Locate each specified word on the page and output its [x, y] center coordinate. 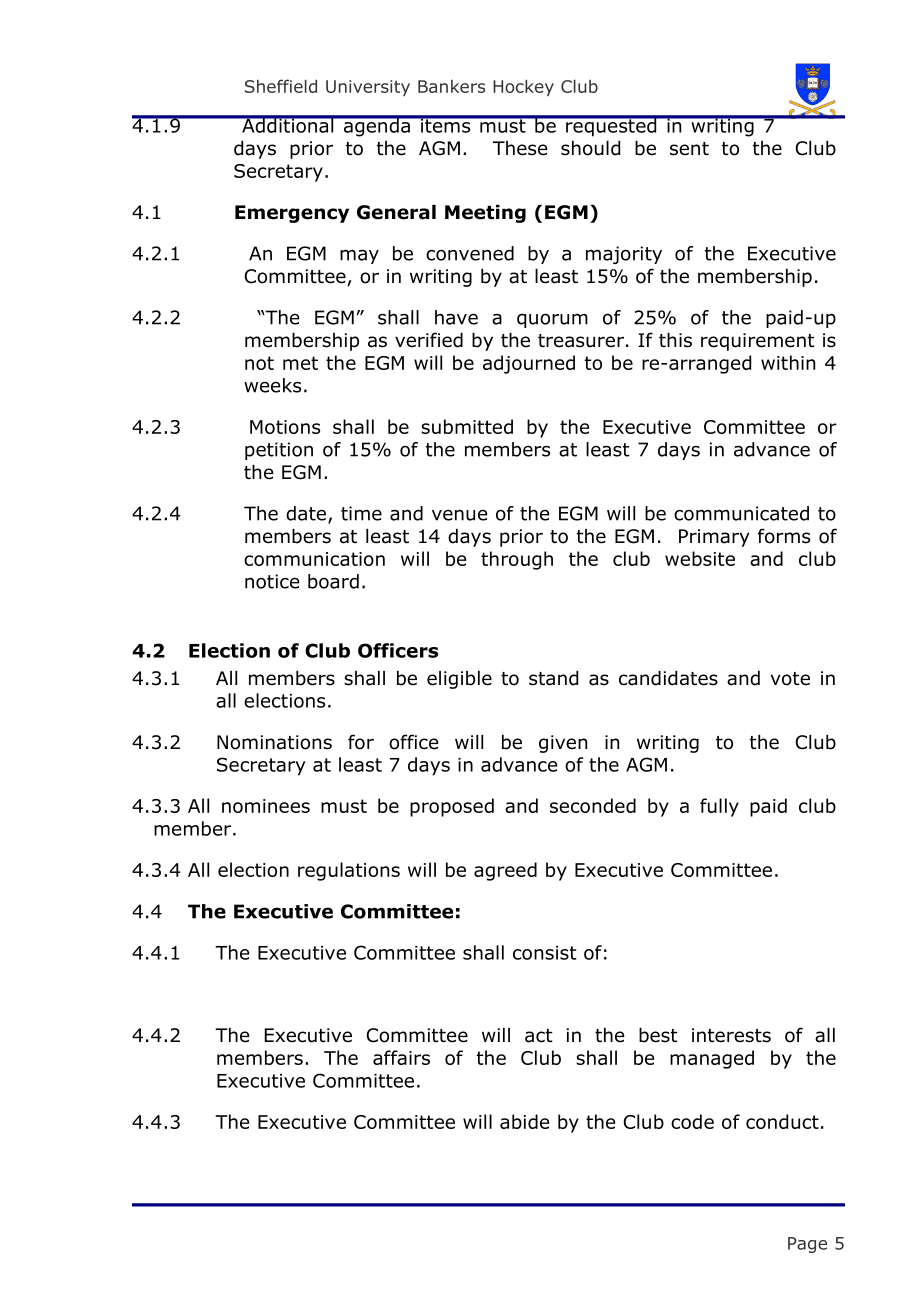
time [361, 513]
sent [689, 149]
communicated [741, 513]
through [517, 560]
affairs [401, 1057]
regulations [349, 871]
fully [719, 807]
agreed [505, 871]
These [520, 148]
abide [524, 1121]
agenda [377, 126]
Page [807, 1245]
